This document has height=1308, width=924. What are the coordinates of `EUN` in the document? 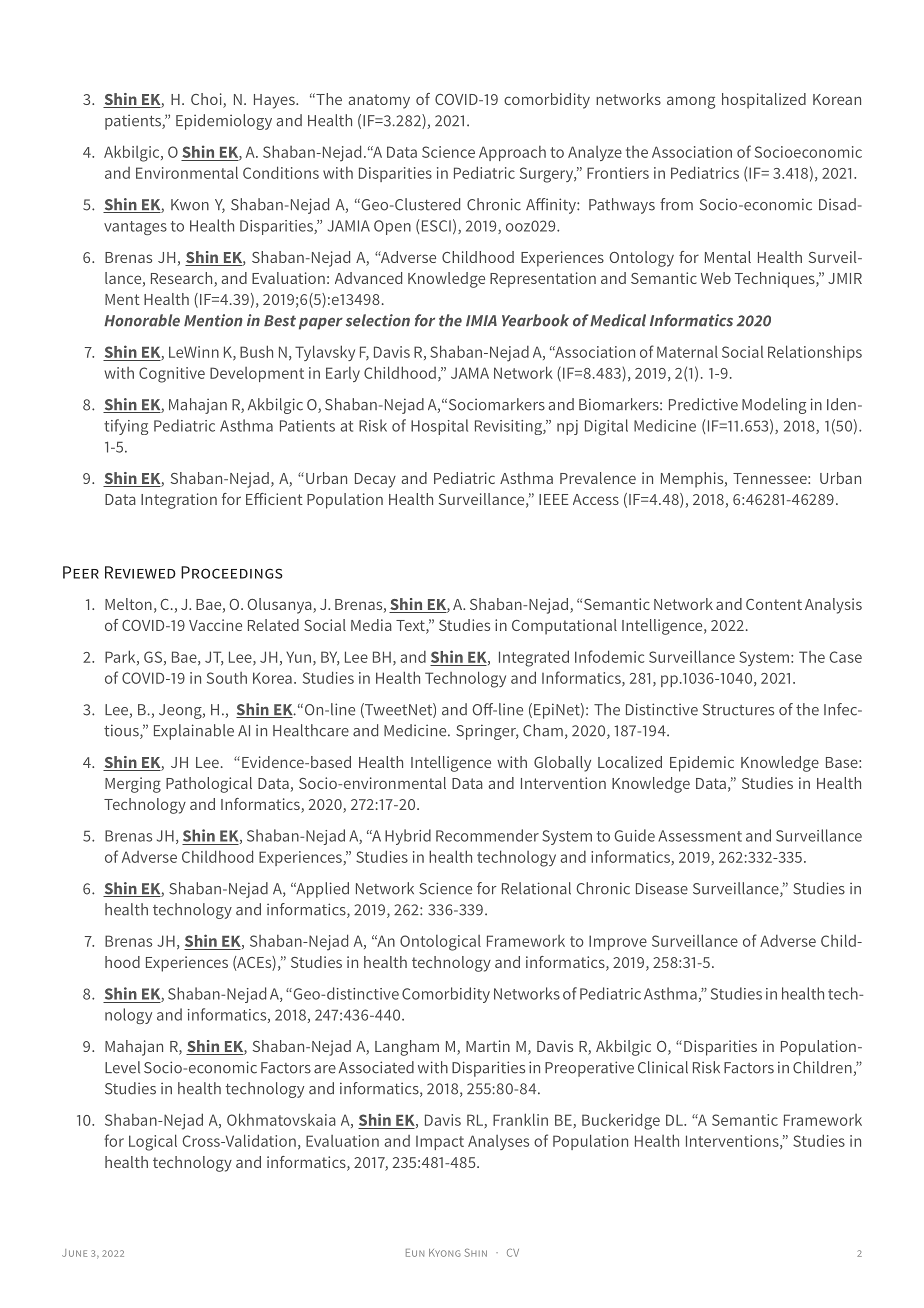 It's located at (415, 1253).
